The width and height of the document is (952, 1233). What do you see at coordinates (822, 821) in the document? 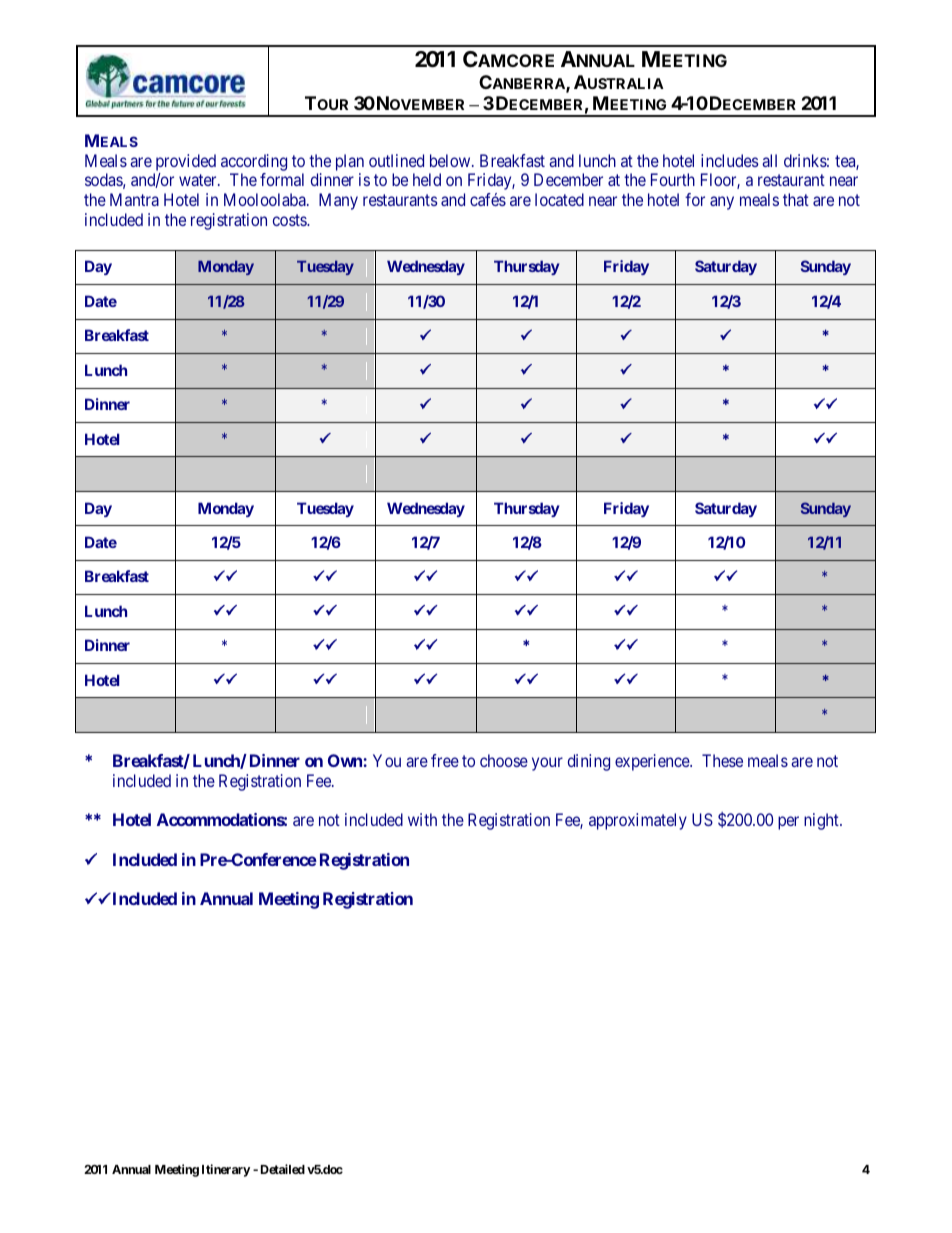
I see `night` at bounding box center [822, 821].
